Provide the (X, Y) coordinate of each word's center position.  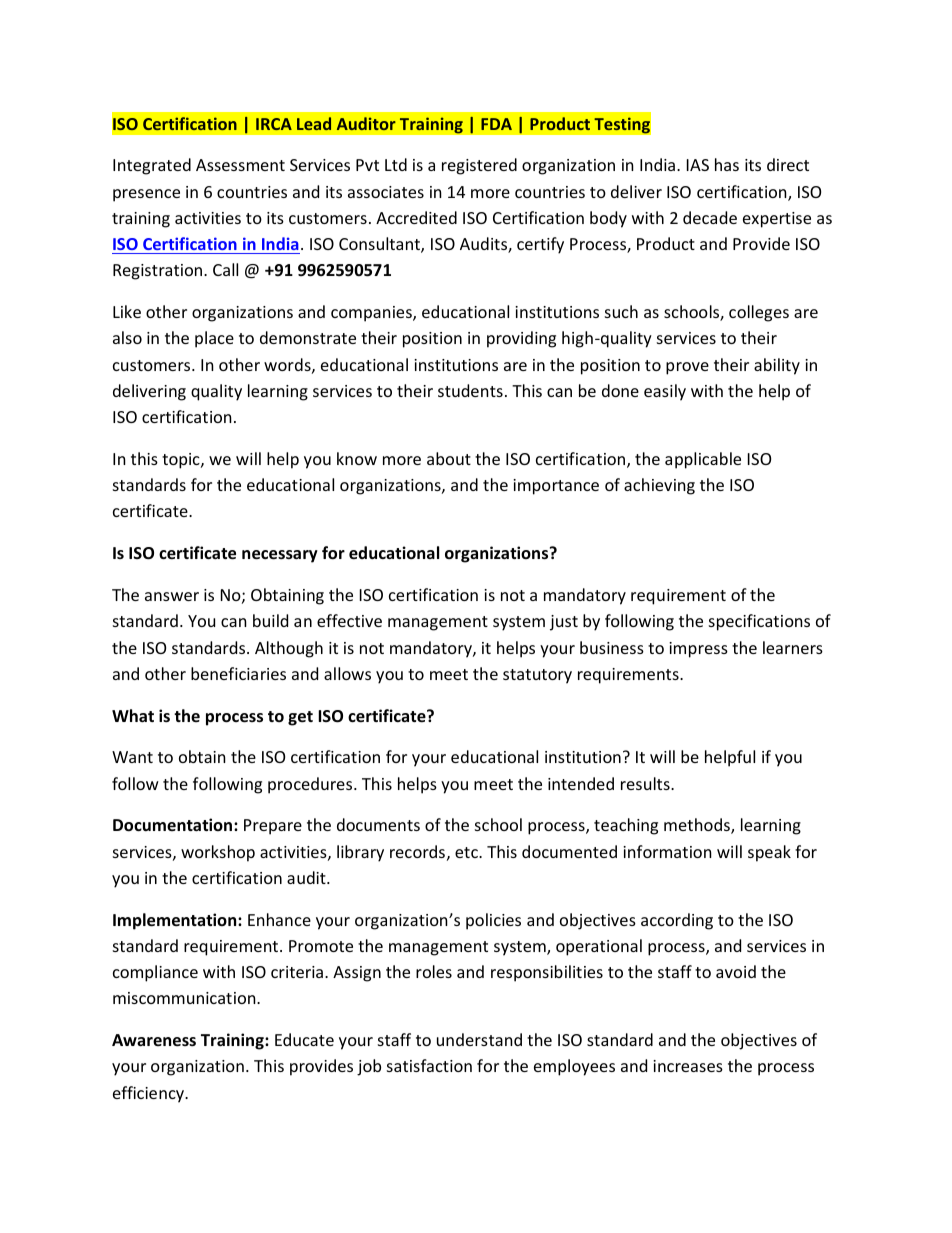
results (646, 783)
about (449, 458)
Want (132, 757)
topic (182, 461)
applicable (703, 460)
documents (378, 824)
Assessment (240, 165)
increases (688, 1066)
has (727, 164)
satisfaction (429, 1065)
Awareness (154, 1040)
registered (479, 166)
